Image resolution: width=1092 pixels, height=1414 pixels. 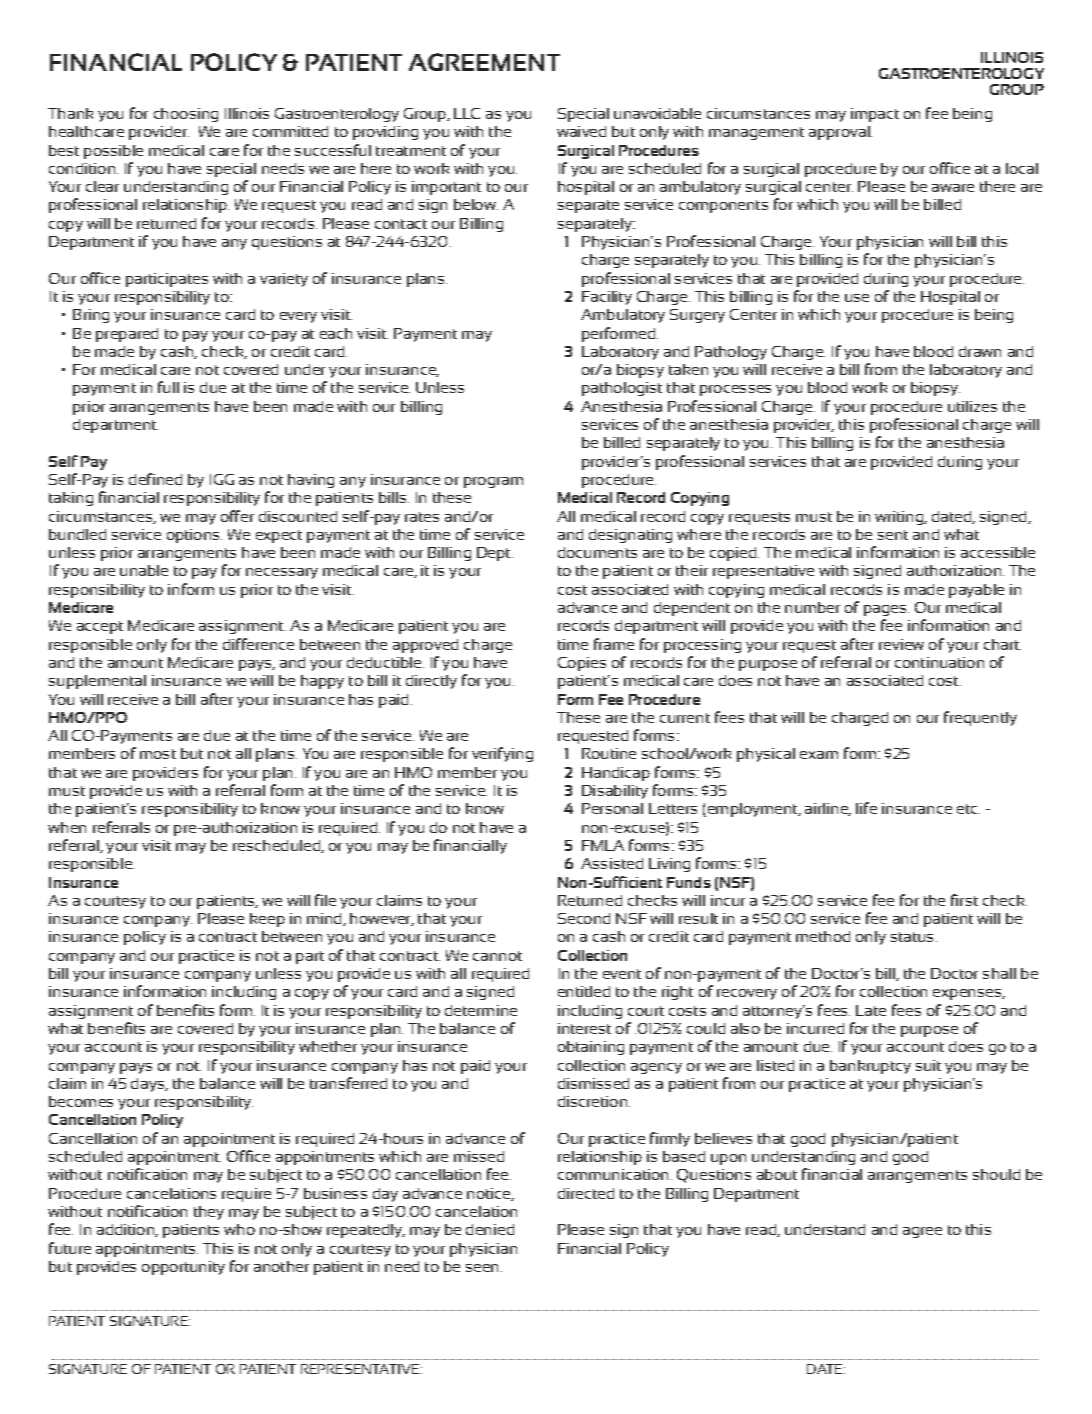 What do you see at coordinates (875, 115) in the screenshot?
I see `impact` at bounding box center [875, 115].
